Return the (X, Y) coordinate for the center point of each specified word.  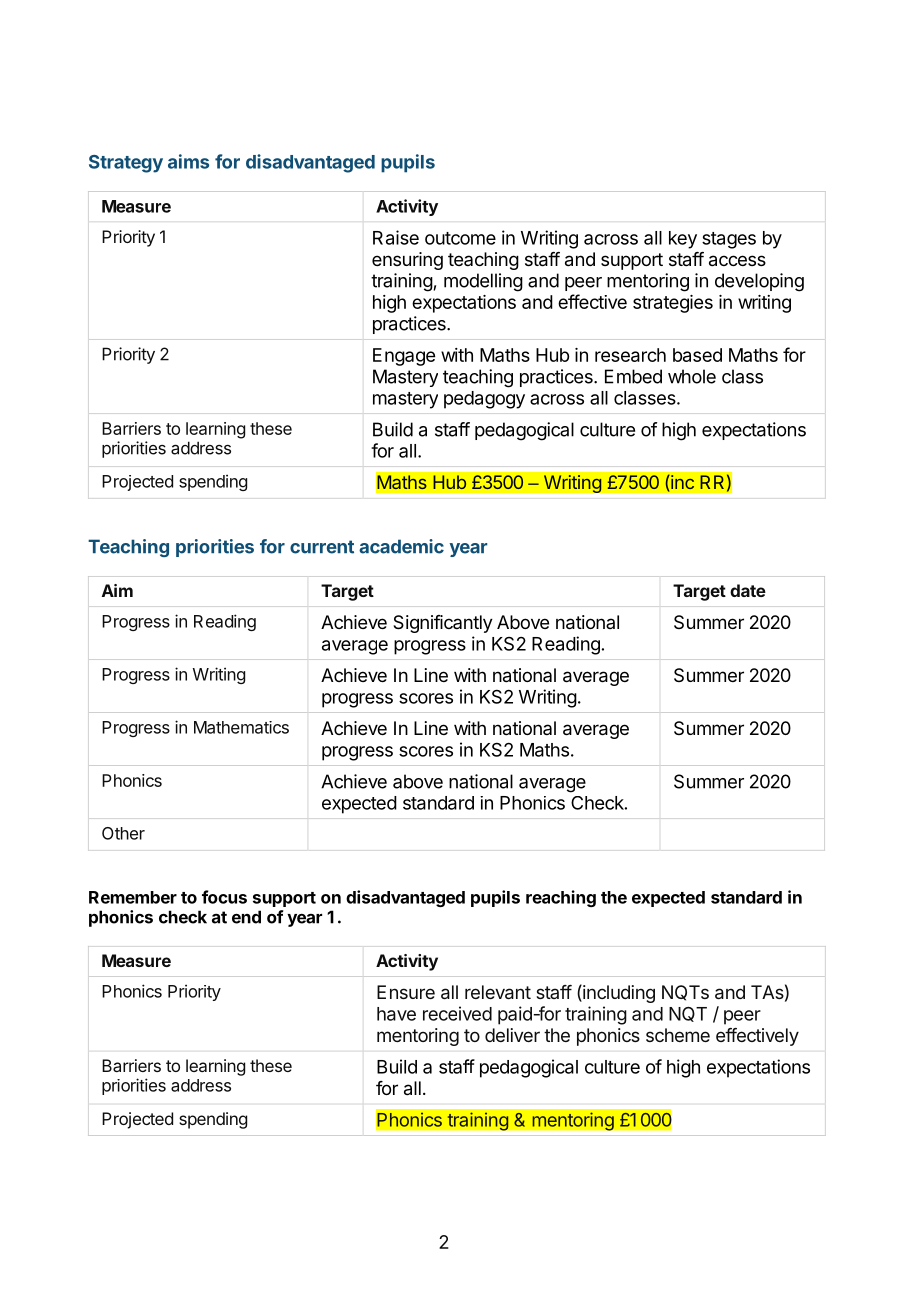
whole (692, 376)
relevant (498, 992)
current (322, 547)
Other (123, 833)
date (748, 590)
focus (224, 897)
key (683, 240)
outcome (460, 238)
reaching (561, 898)
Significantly (443, 624)
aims (188, 161)
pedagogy (484, 400)
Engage (404, 357)
